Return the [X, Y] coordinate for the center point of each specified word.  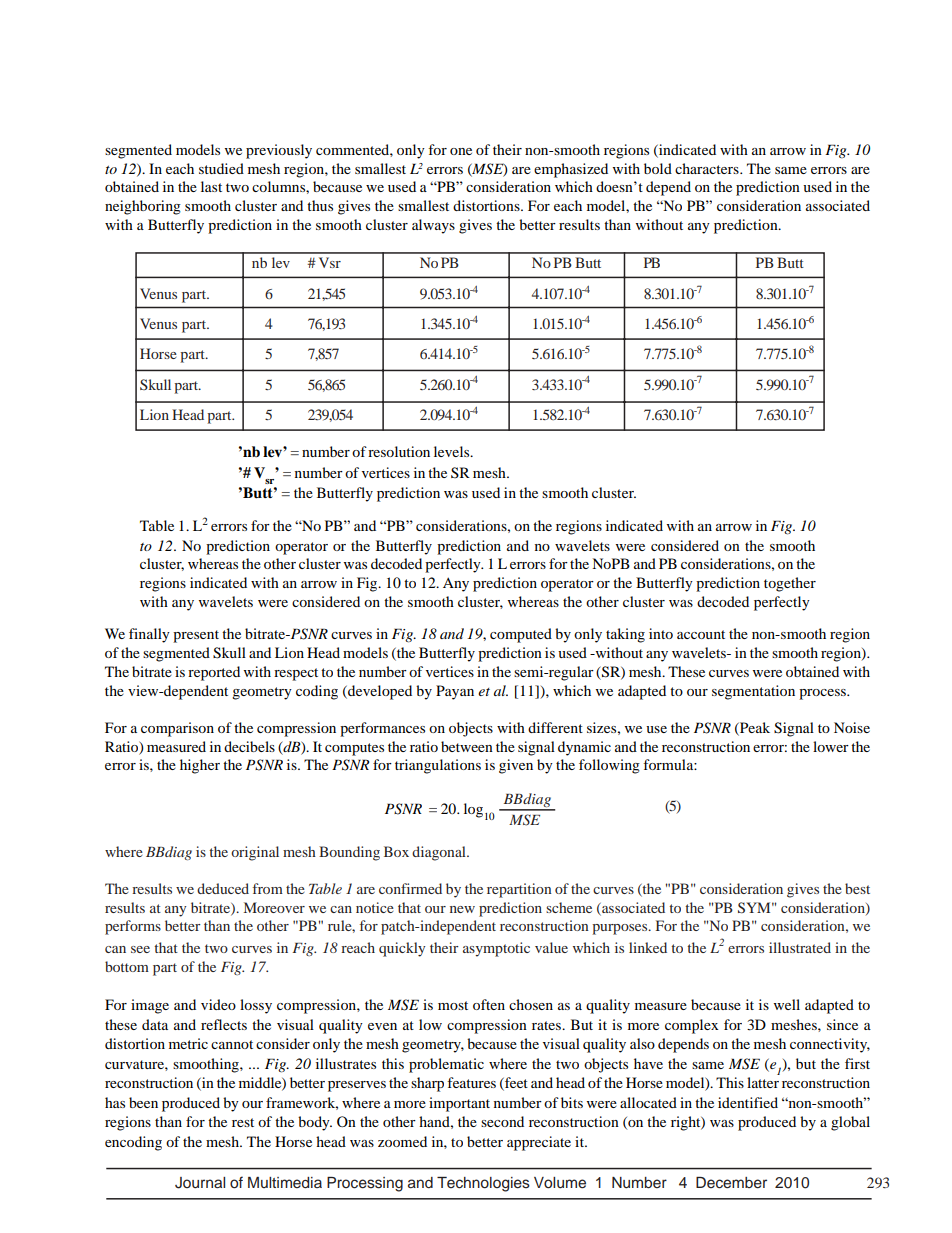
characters [708, 168]
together [790, 584]
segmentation [753, 692]
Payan [455, 692]
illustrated [800, 947]
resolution [399, 451]
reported [214, 673]
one [461, 151]
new [462, 909]
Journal [200, 1183]
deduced [223, 888]
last [211, 186]
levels [453, 451]
